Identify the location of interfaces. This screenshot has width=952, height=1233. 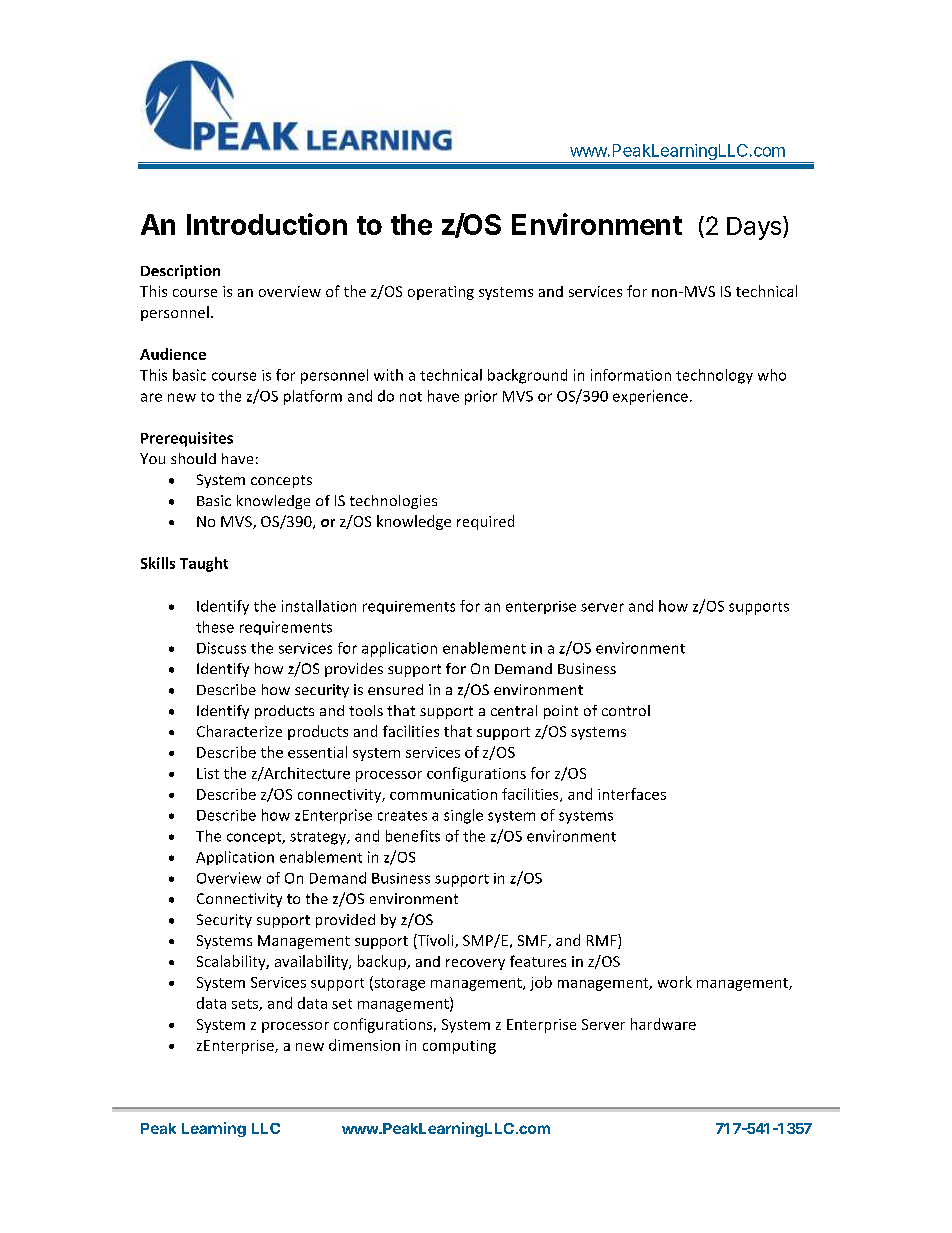
(632, 794).
